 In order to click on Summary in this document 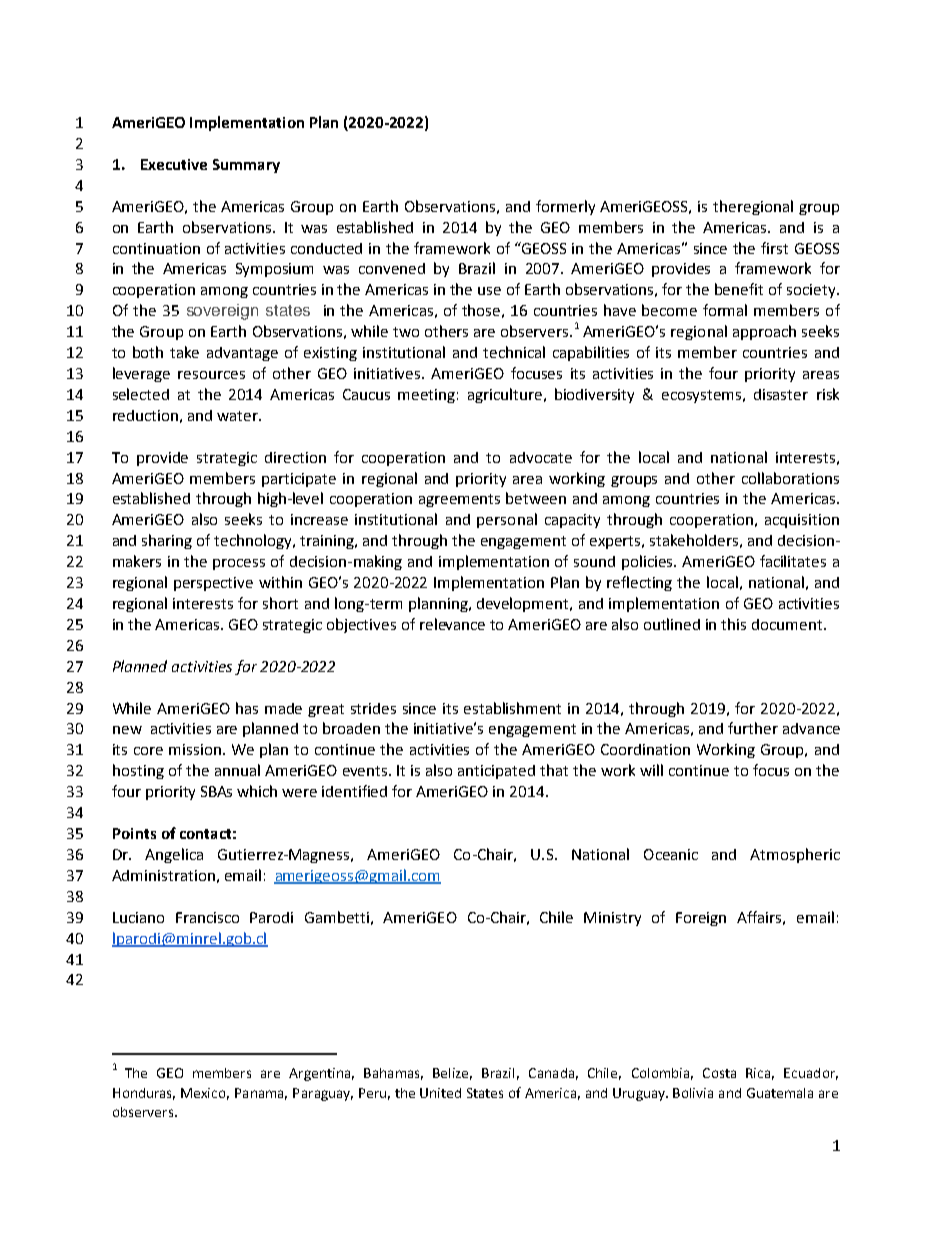, I will do `click(246, 166)`.
